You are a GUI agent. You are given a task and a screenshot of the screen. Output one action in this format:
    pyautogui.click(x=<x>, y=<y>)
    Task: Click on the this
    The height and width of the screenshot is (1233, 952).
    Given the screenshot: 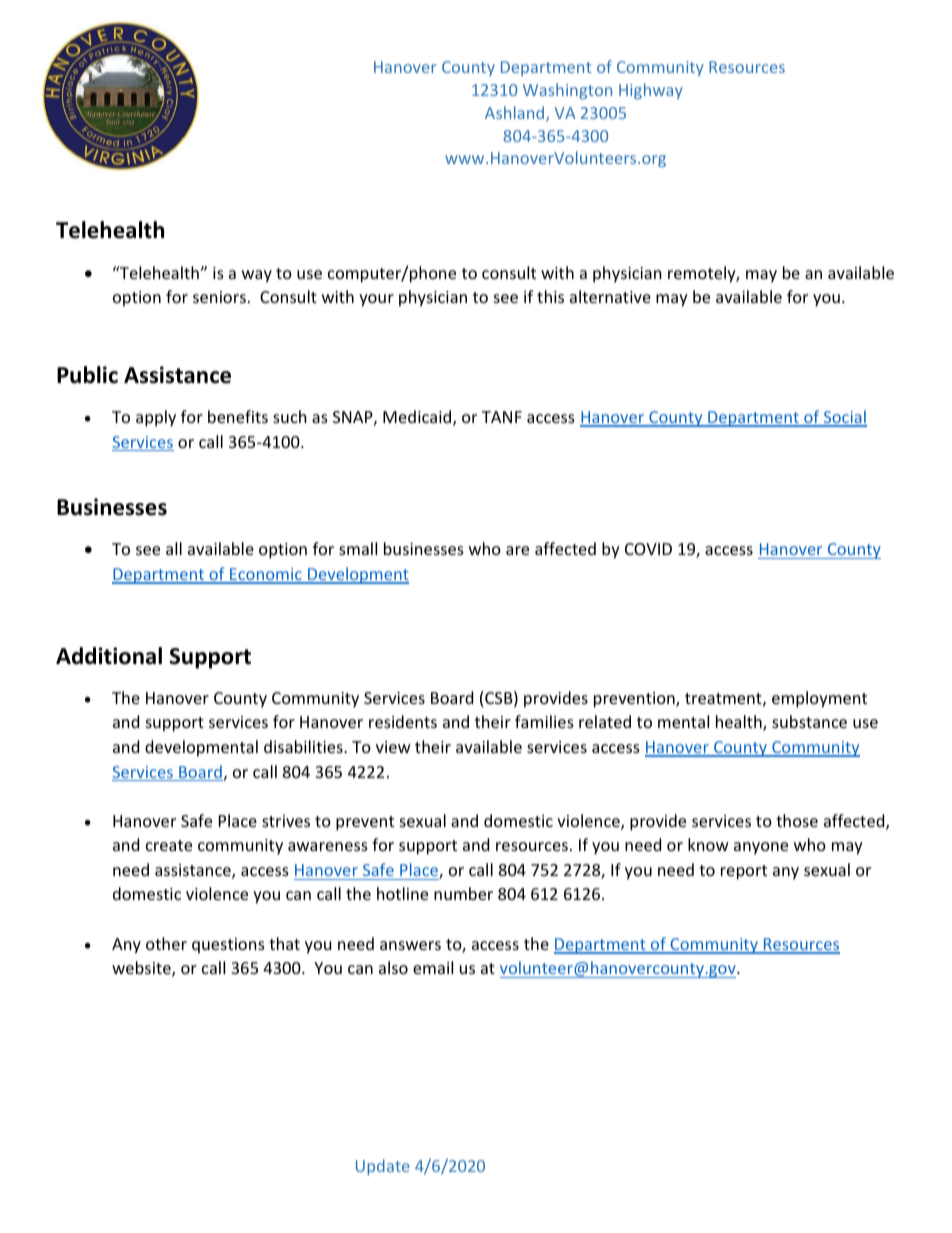 What is the action you would take?
    pyautogui.click(x=550, y=296)
